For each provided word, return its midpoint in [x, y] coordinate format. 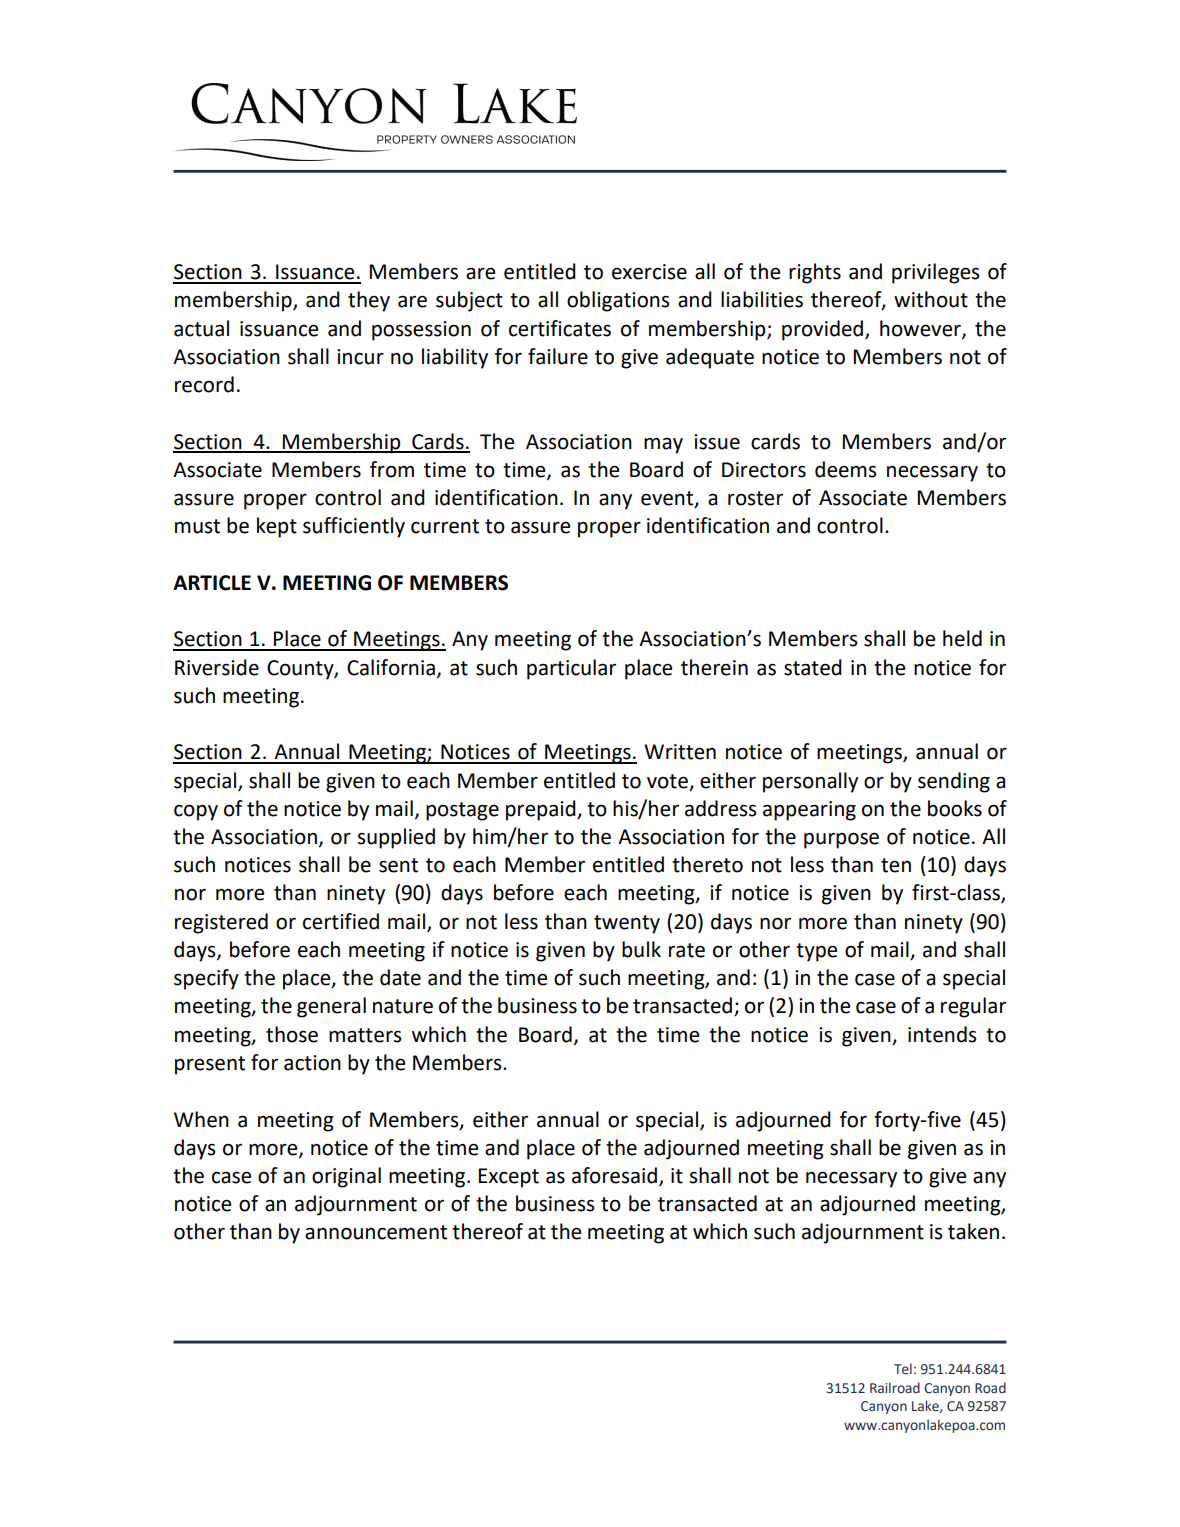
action [312, 1063]
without [931, 299]
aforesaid [614, 1175]
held [962, 638]
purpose [841, 840]
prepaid [542, 810]
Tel [903, 1369]
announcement [376, 1232]
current [445, 526]
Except [509, 1178]
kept [277, 527]
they [369, 301]
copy [196, 812]
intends [942, 1034]
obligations [618, 301]
